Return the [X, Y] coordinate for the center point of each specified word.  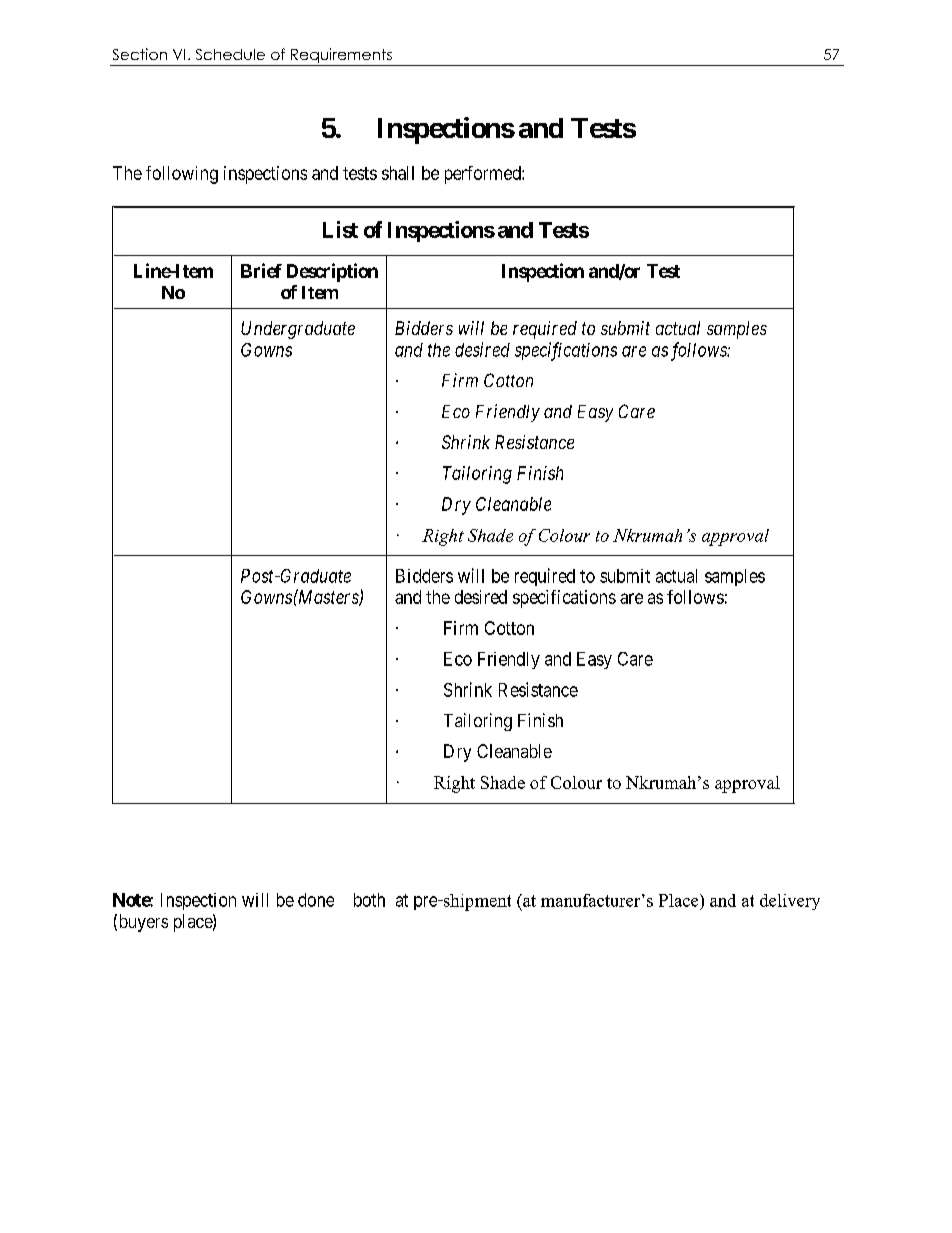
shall [398, 173]
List [340, 229]
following [182, 175]
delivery [790, 902]
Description [332, 272]
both [369, 900]
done [316, 900]
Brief [261, 270]
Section [140, 54]
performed [484, 175]
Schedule [230, 54]
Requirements [341, 55]
